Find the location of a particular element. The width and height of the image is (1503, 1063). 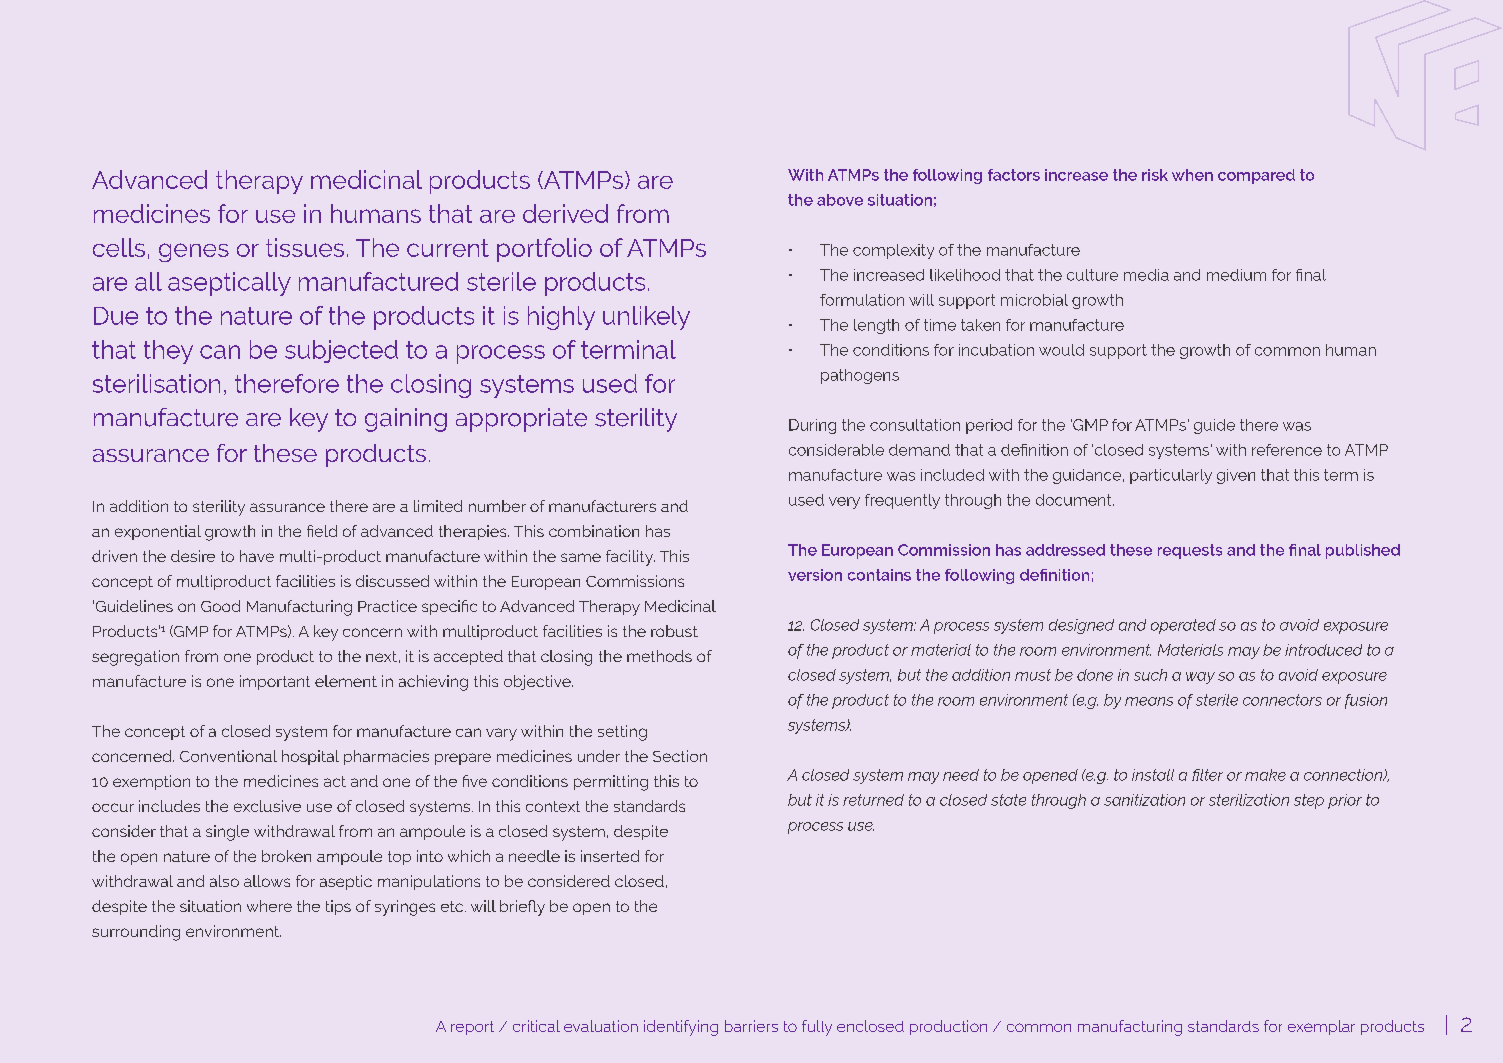

sterilisation is located at coordinates (156, 383).
